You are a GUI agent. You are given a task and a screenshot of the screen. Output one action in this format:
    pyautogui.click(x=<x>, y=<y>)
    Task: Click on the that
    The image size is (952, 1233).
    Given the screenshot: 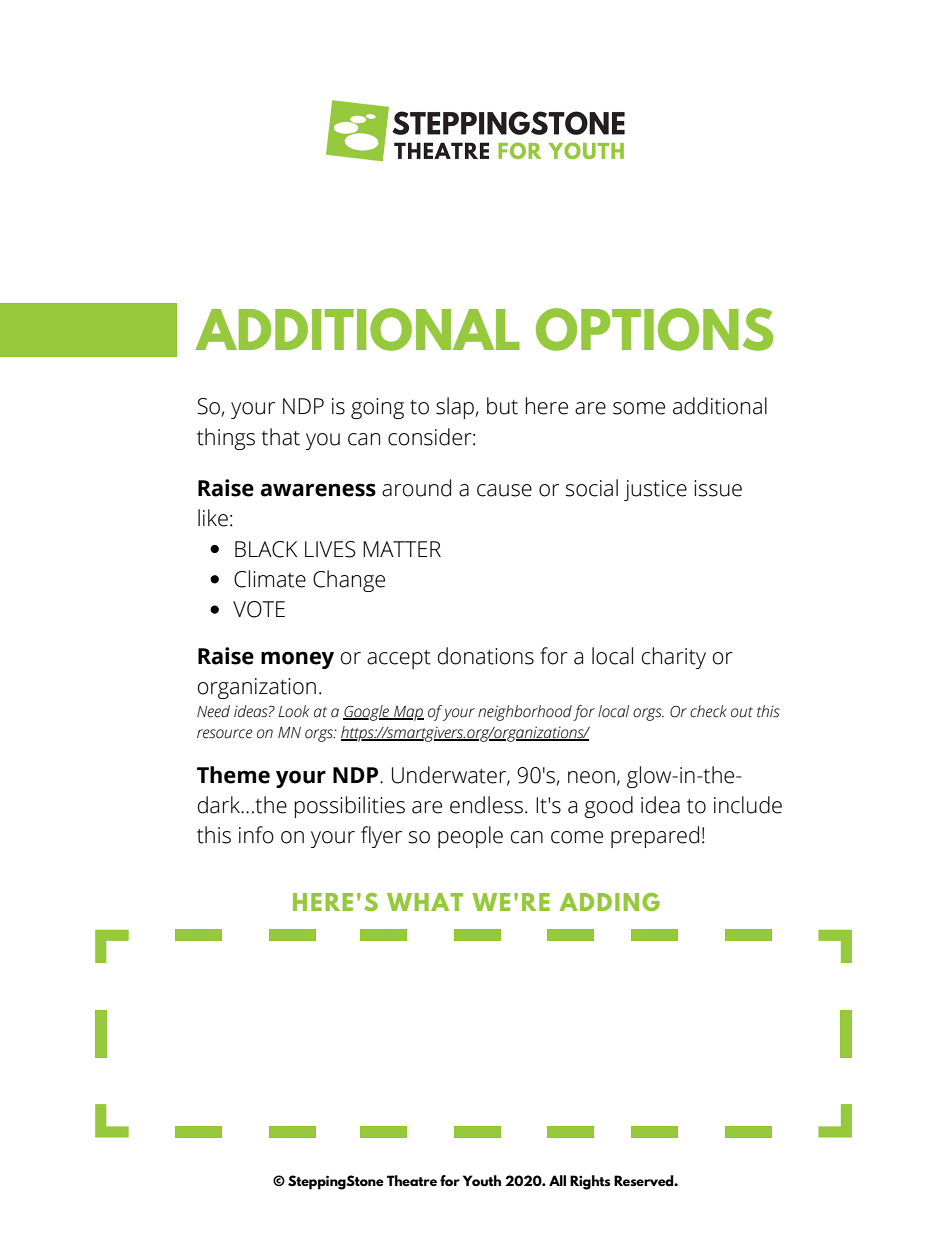 What is the action you would take?
    pyautogui.click(x=281, y=437)
